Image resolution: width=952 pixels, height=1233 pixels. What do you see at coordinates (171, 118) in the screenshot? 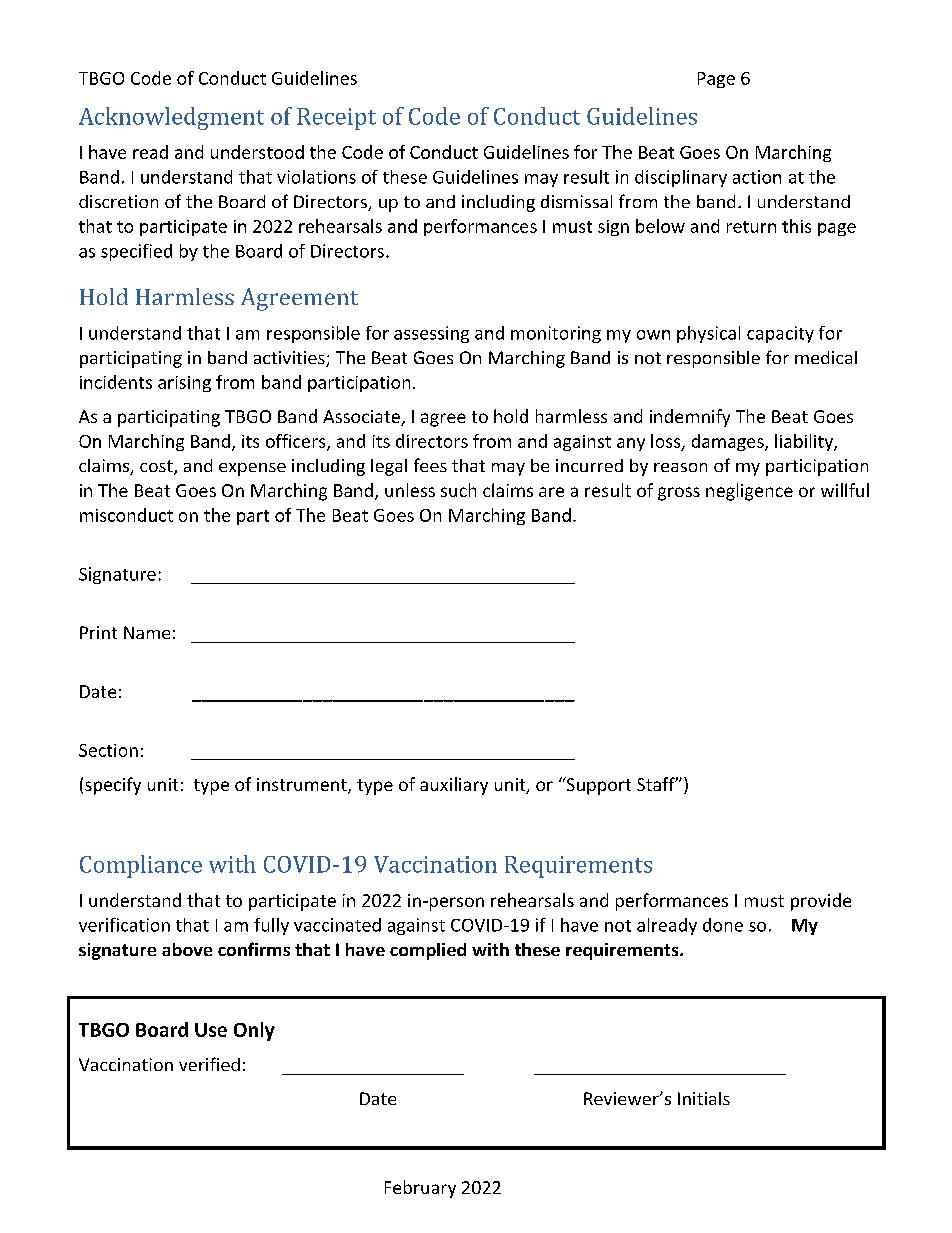
I see `Acknowledgment` at bounding box center [171, 118].
